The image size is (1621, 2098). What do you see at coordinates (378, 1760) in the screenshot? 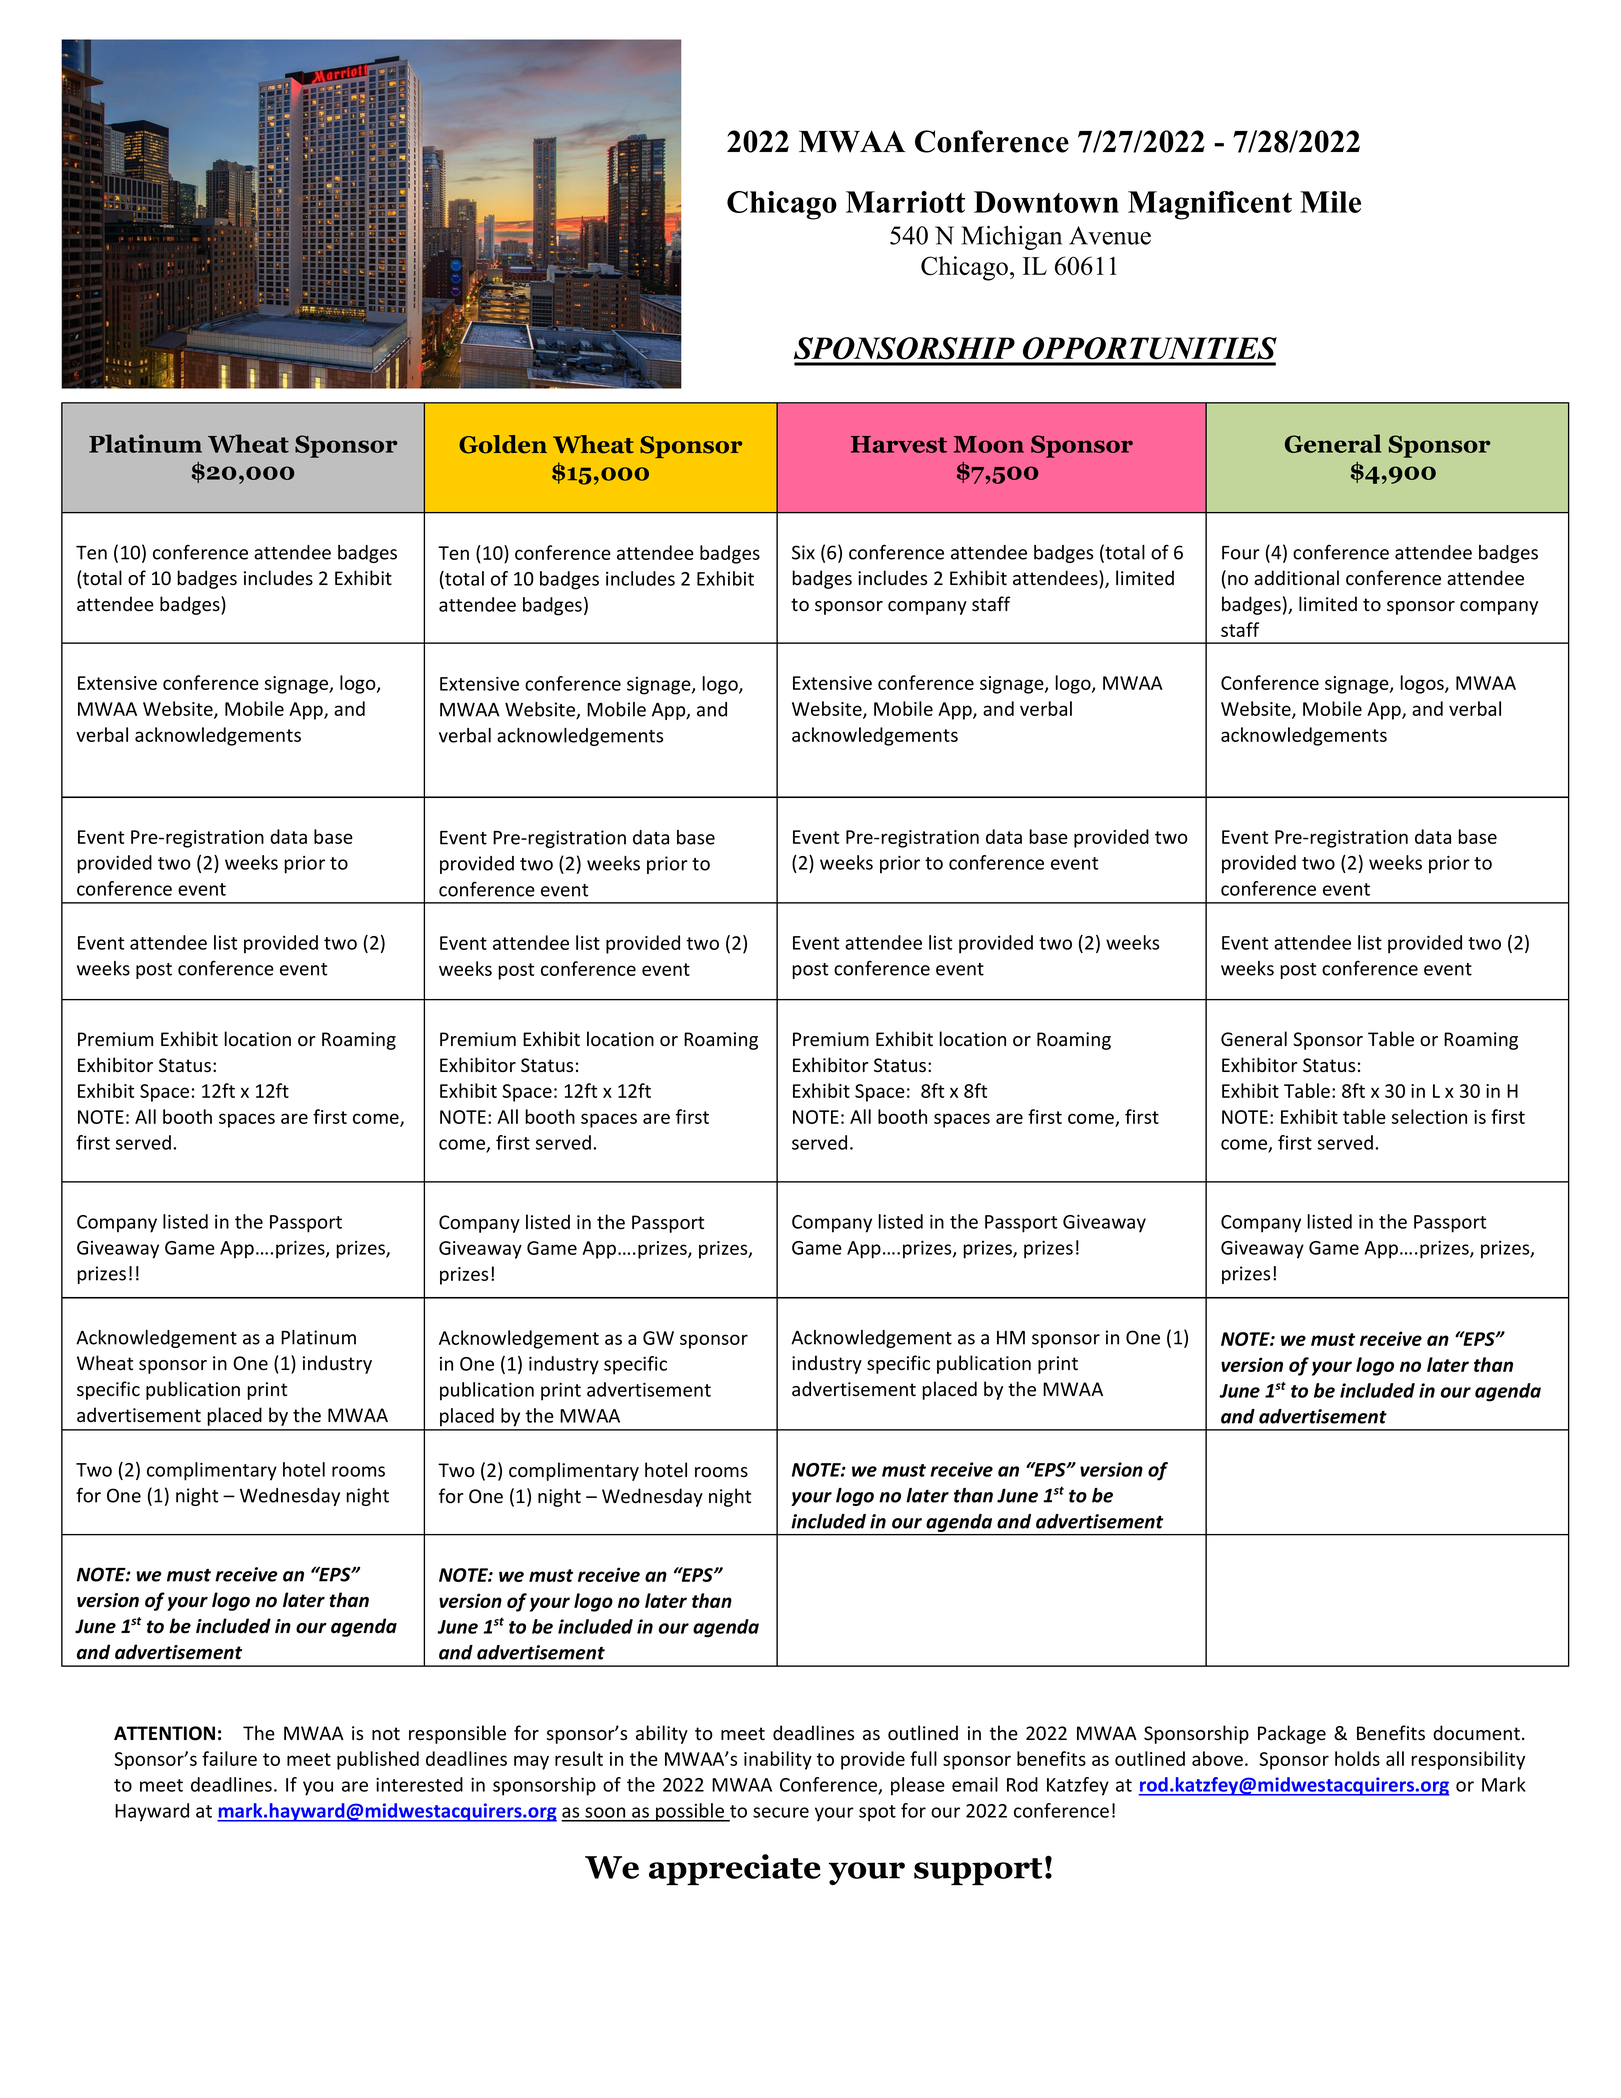
I see `published` at bounding box center [378, 1760].
